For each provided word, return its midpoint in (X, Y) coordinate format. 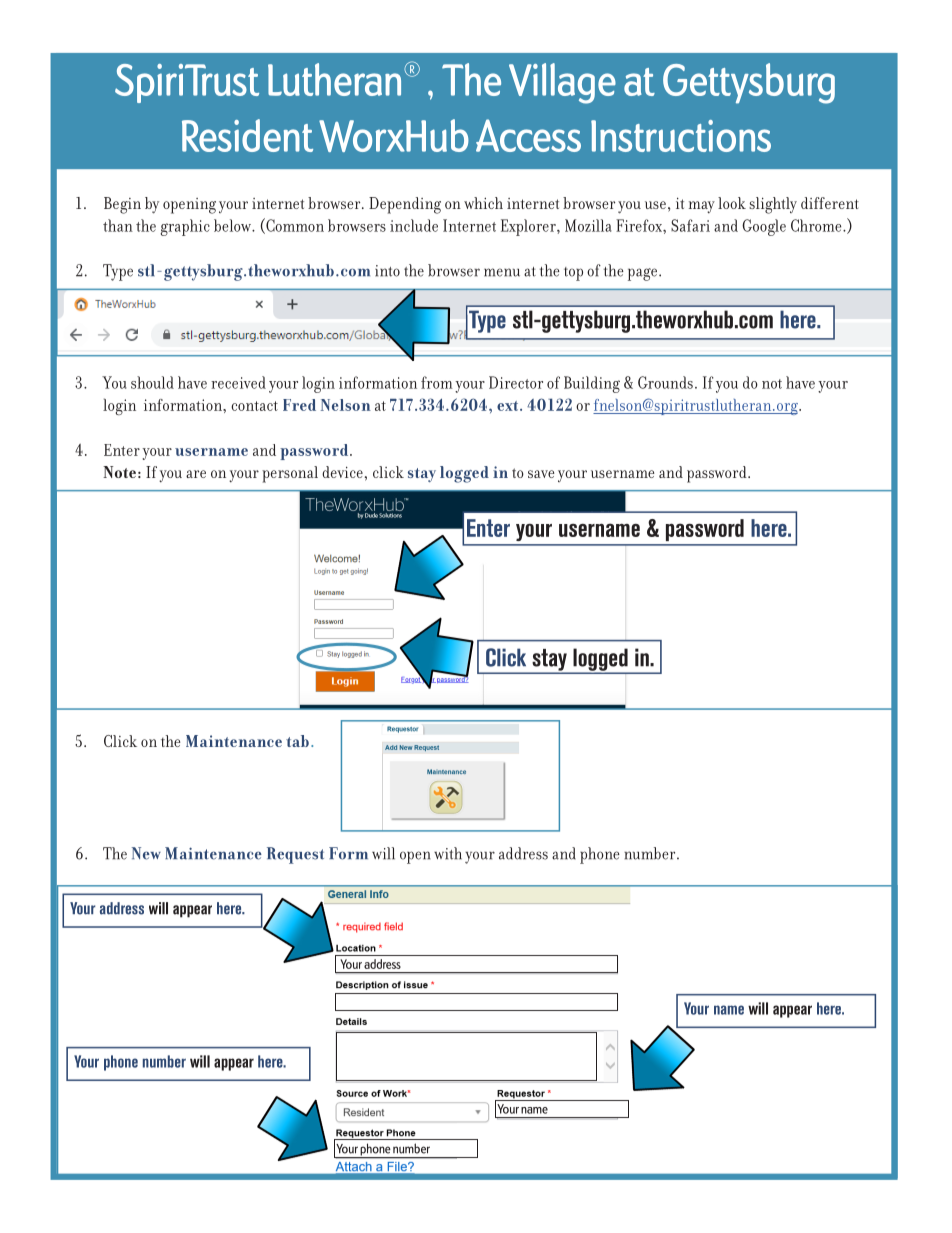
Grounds (665, 382)
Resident (247, 135)
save (541, 474)
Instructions (681, 136)
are (196, 474)
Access (528, 135)
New (146, 853)
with (448, 853)
